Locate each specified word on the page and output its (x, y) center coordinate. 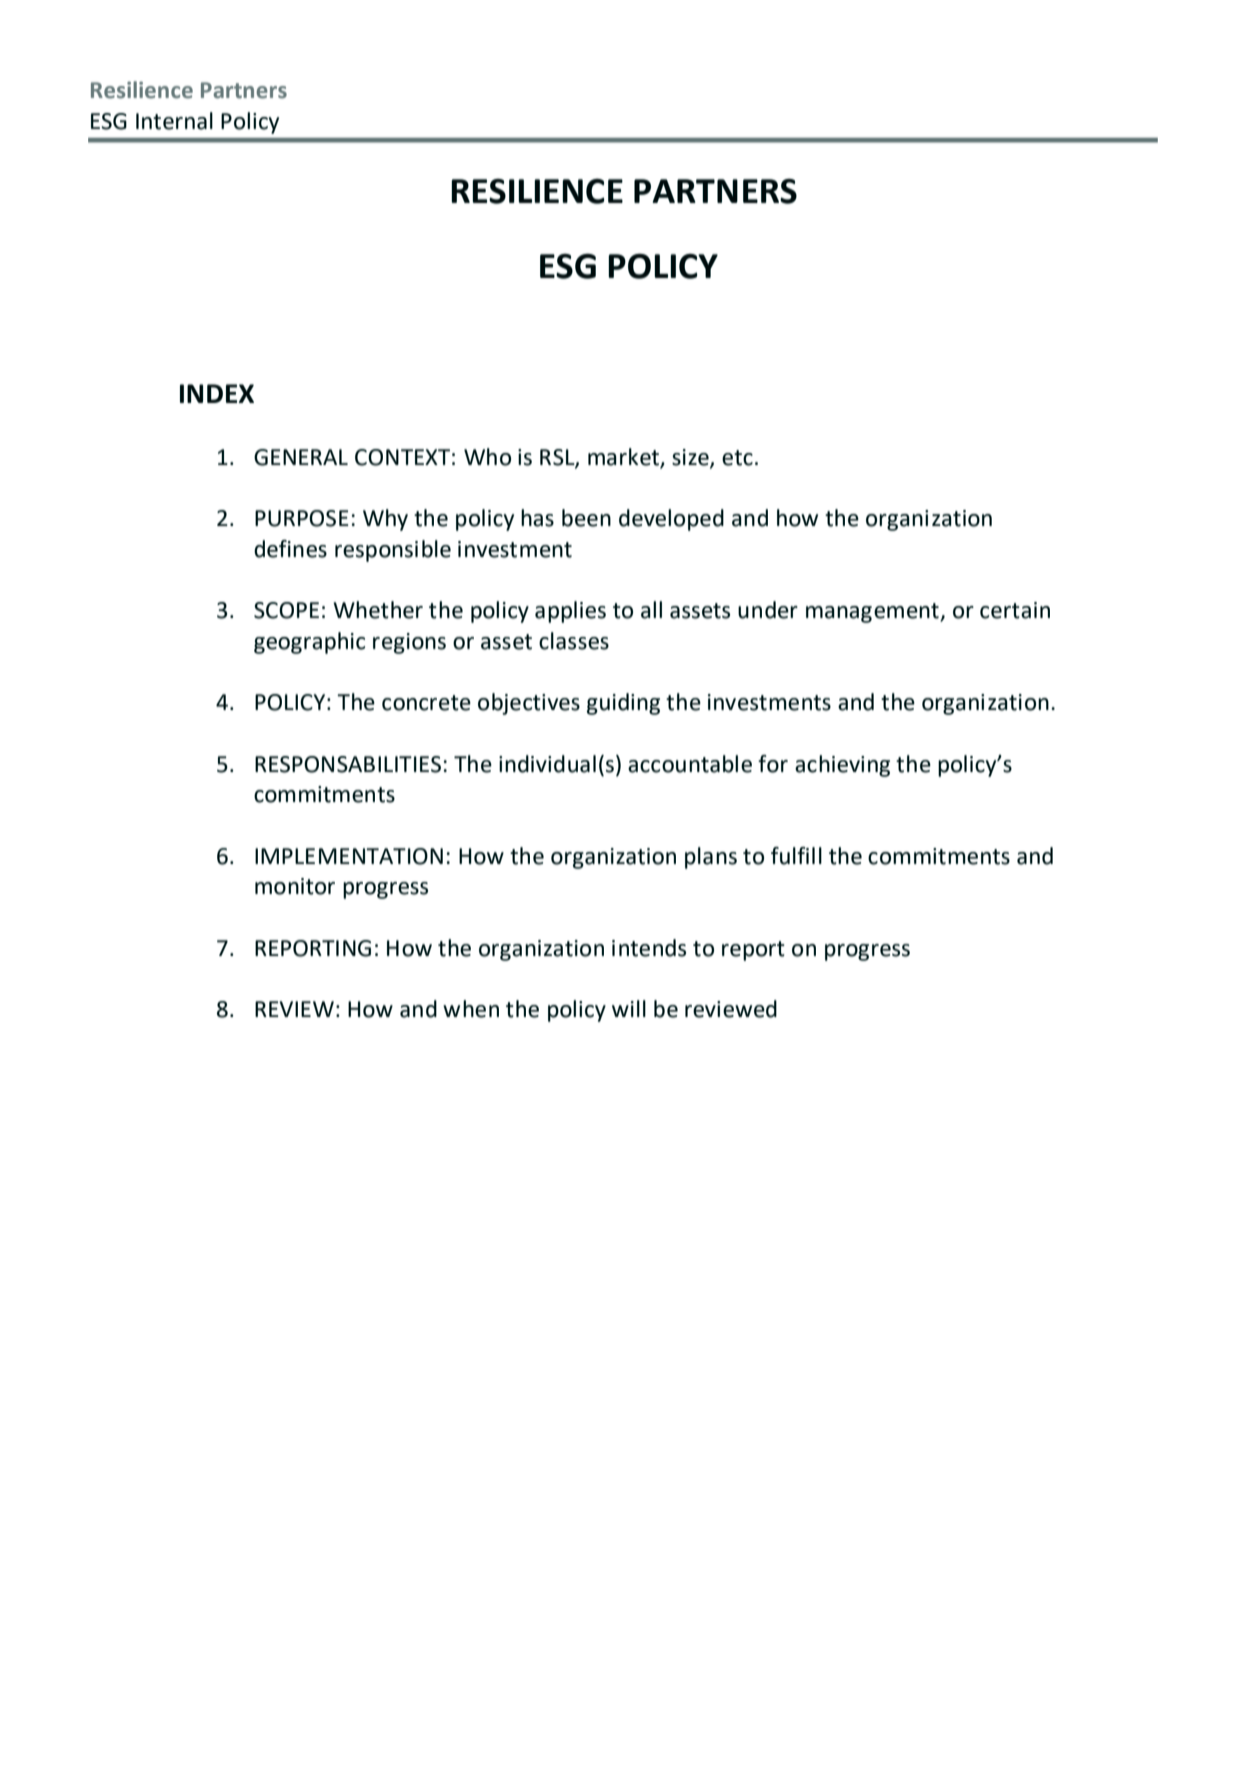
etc (737, 458)
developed (671, 520)
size (691, 458)
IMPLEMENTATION (349, 856)
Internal (174, 121)
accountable (690, 764)
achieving (842, 766)
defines (290, 549)
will (629, 1008)
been (586, 518)
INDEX (217, 393)
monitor (295, 886)
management (873, 613)
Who (487, 457)
